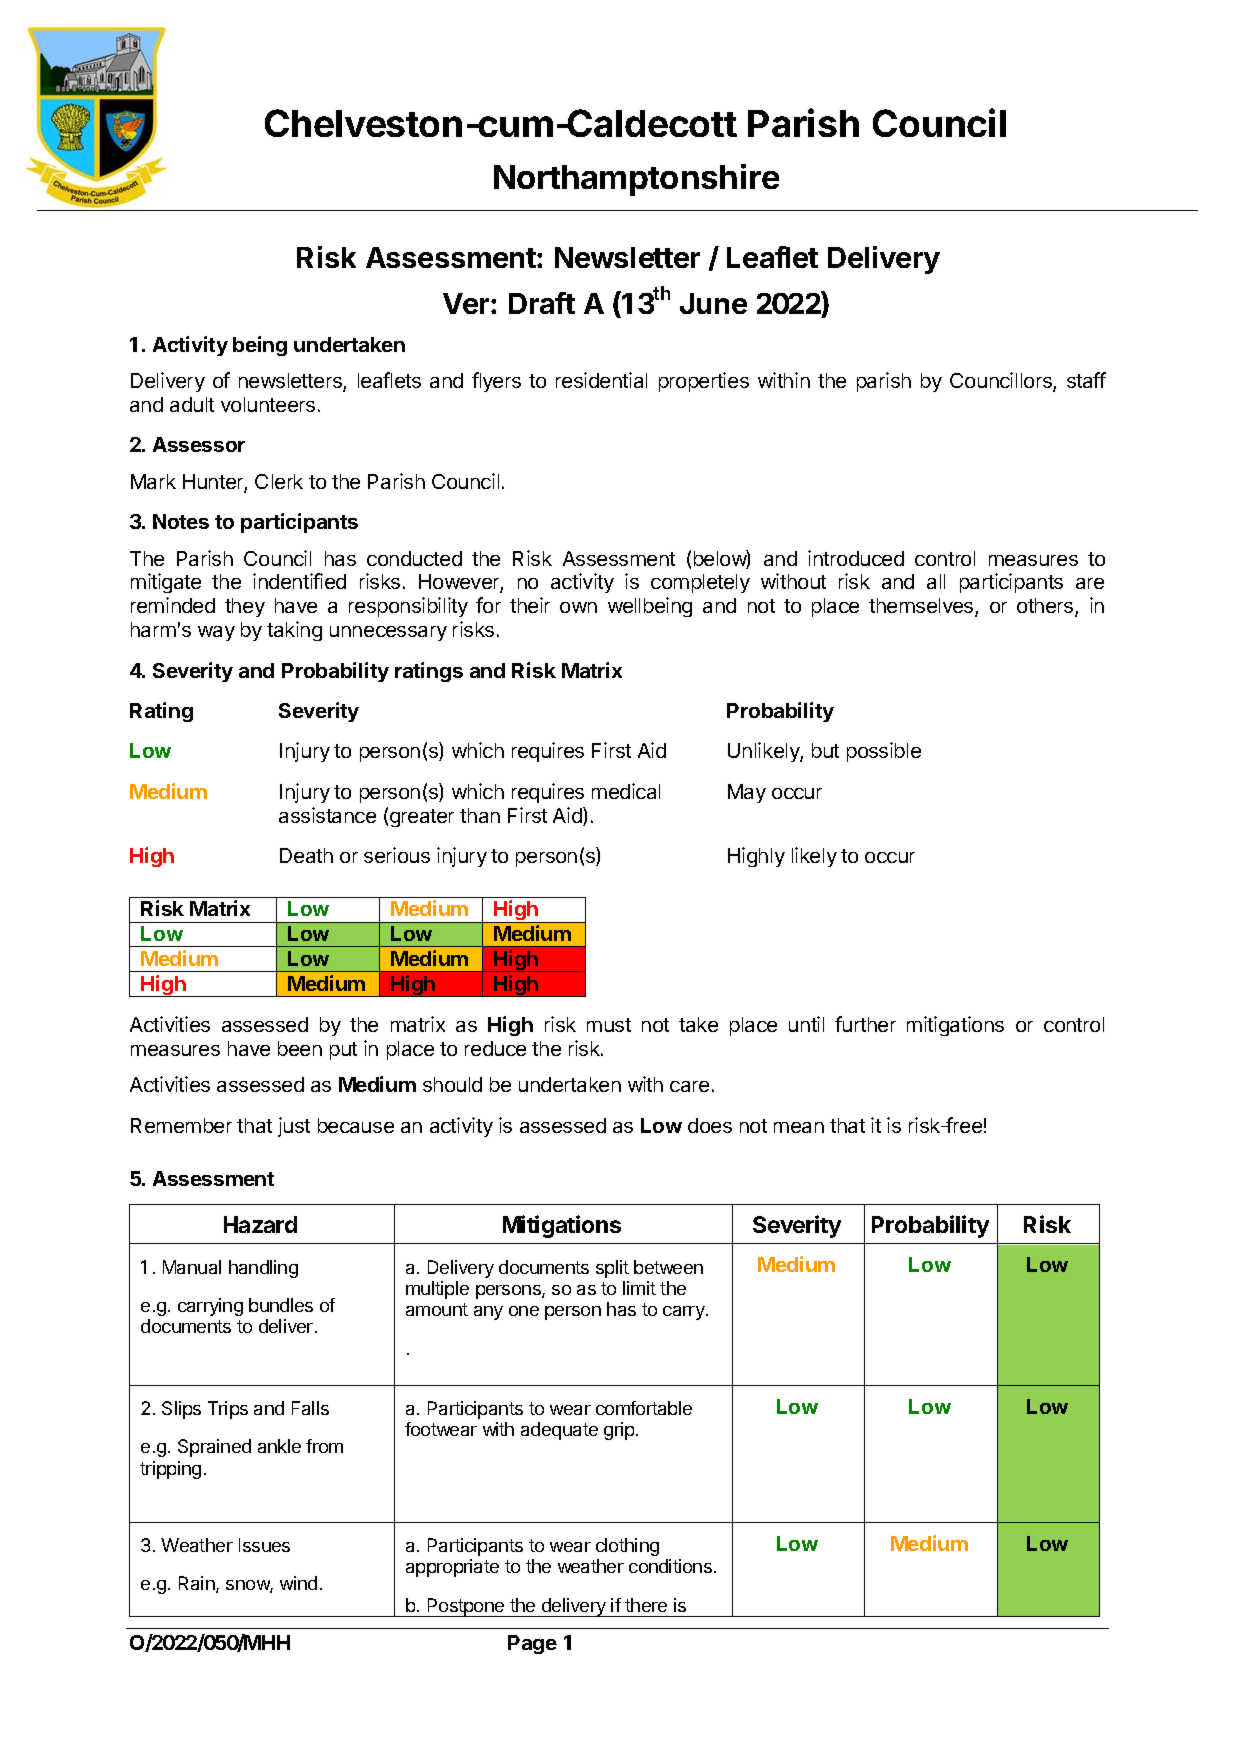  I want to click on wind, so click(298, 1583).
